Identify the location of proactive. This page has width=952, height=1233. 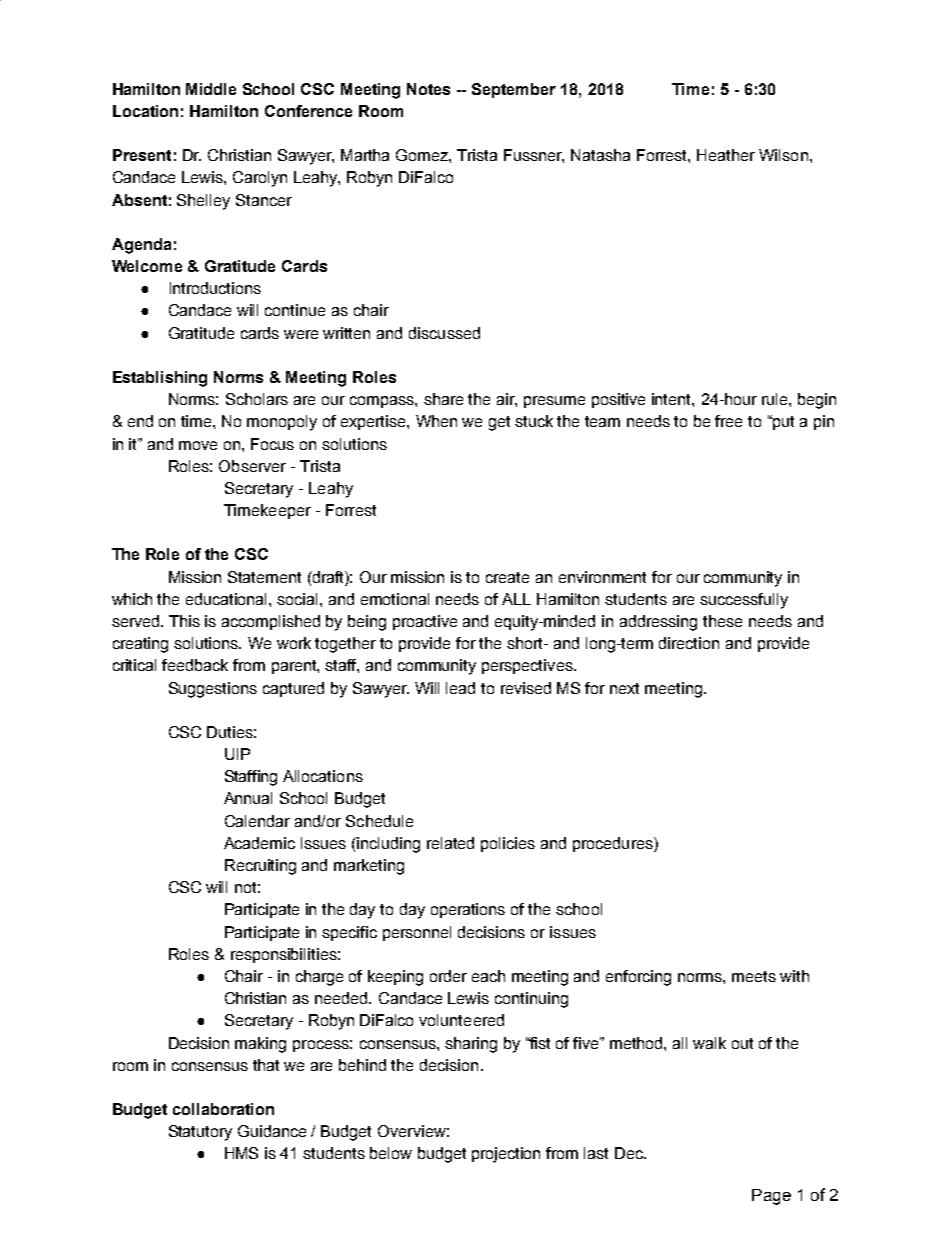
(425, 622).
